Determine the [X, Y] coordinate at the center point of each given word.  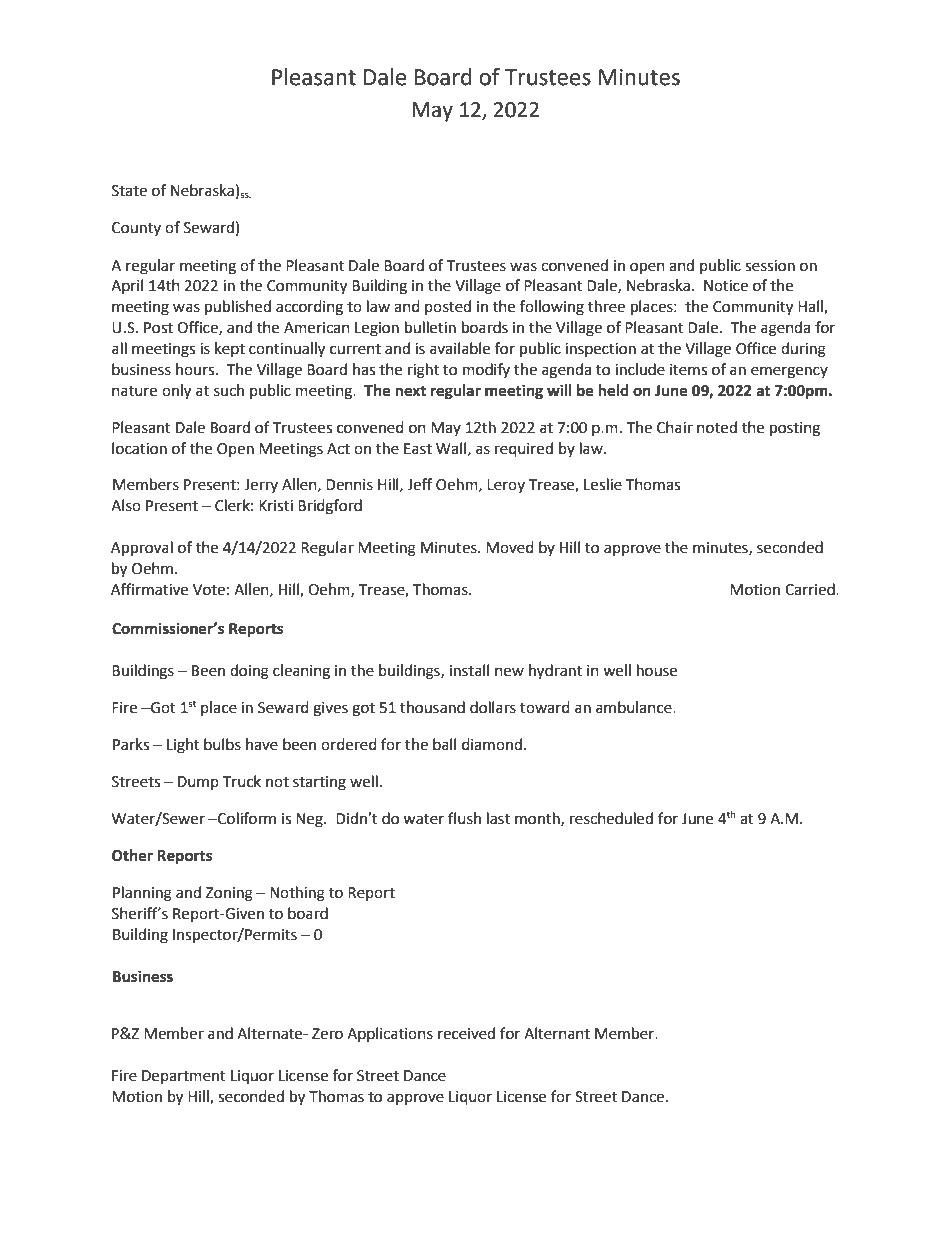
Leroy [506, 486]
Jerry [261, 486]
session [770, 266]
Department [184, 1077]
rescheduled [611, 818]
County [136, 229]
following [552, 308]
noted [717, 427]
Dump [198, 783]
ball [444, 744]
